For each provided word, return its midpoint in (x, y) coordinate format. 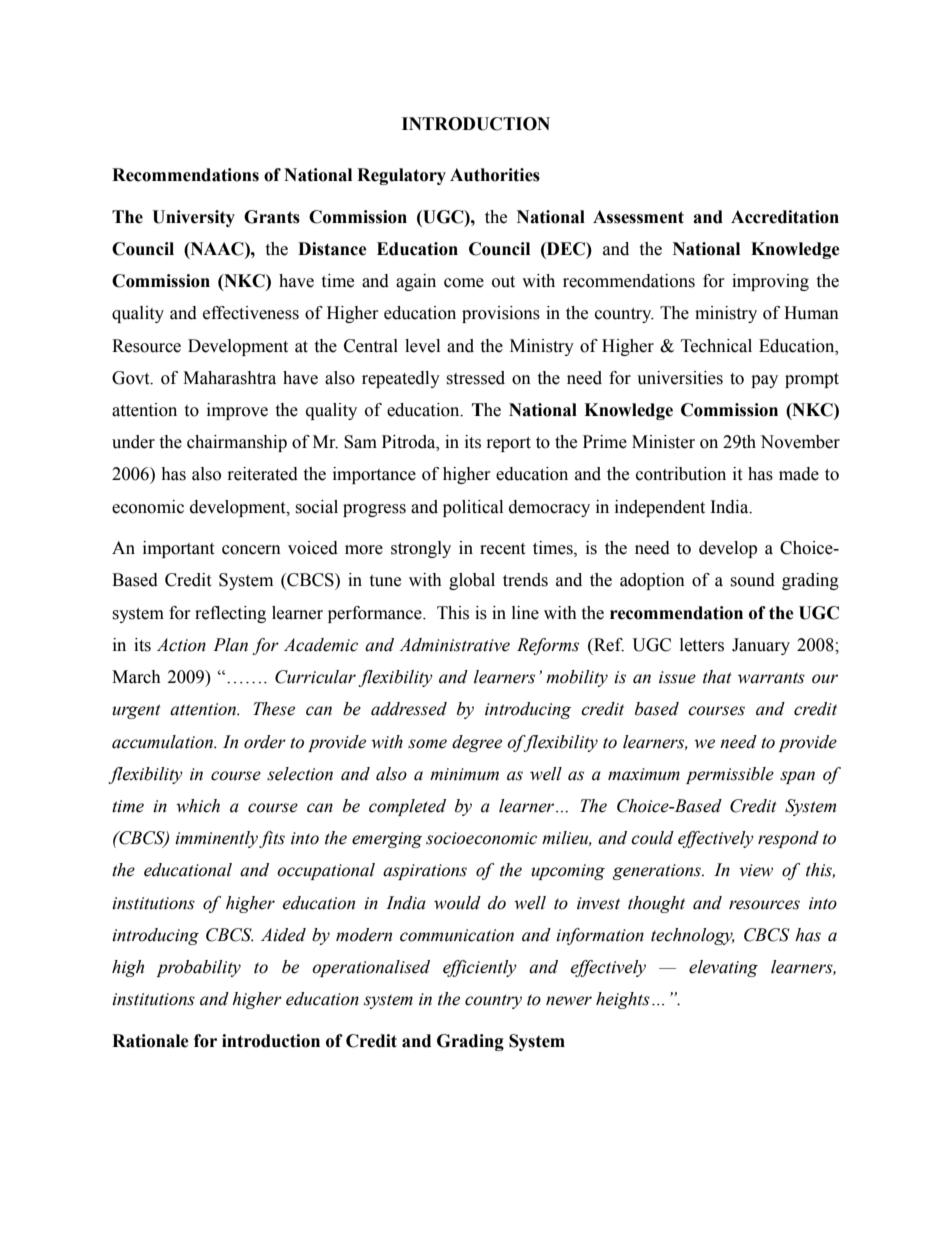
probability (198, 968)
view (756, 870)
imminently (216, 839)
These (274, 709)
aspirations (425, 872)
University (193, 218)
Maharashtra (229, 378)
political (473, 508)
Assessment (638, 217)
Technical (716, 346)
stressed (475, 378)
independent (660, 508)
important (178, 549)
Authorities (495, 175)
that (717, 677)
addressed (409, 709)
